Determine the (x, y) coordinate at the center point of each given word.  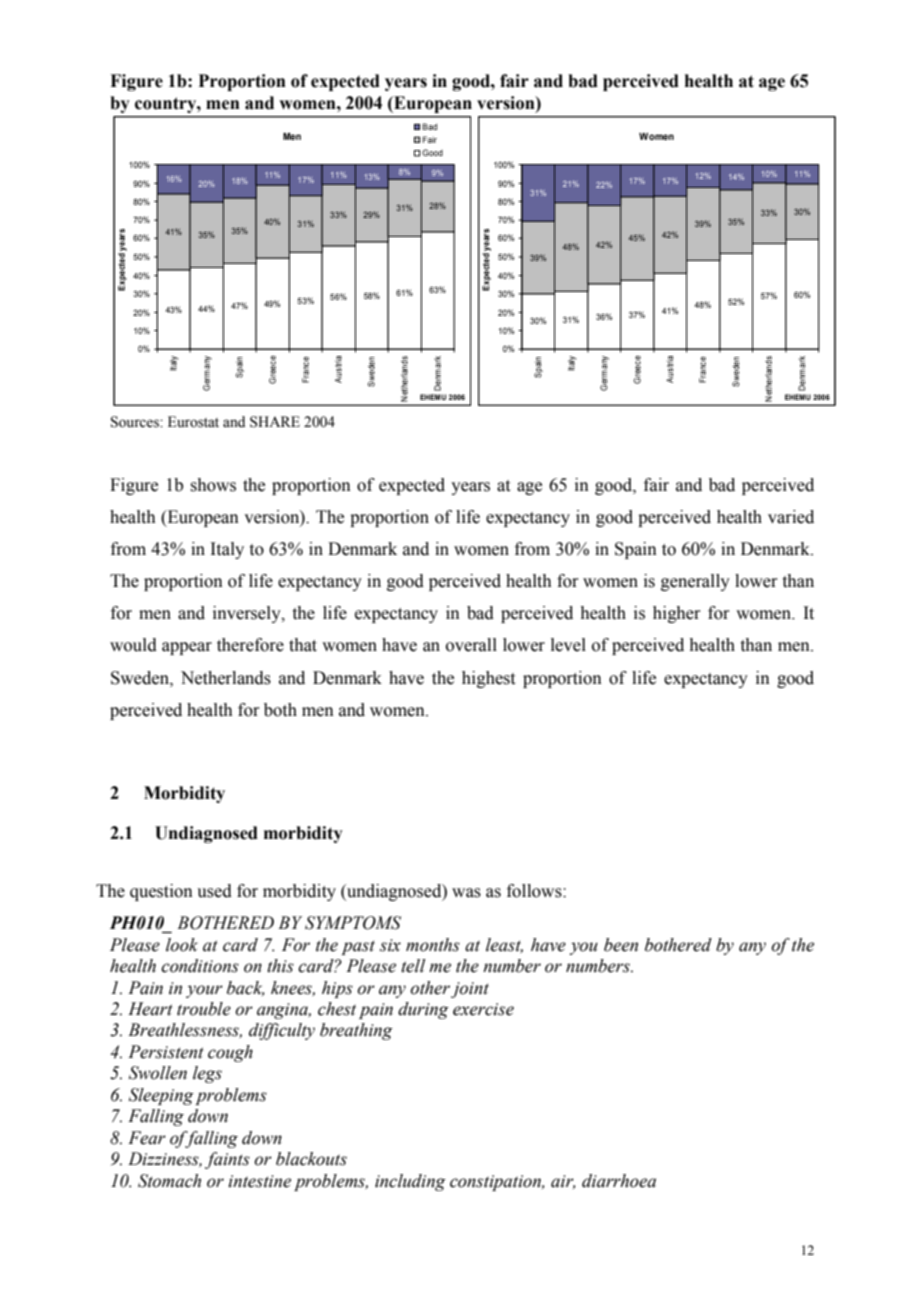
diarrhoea (619, 1181)
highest (488, 679)
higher (677, 614)
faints (227, 1160)
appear (187, 648)
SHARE (275, 422)
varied (791, 517)
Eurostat (193, 422)
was (466, 893)
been (621, 945)
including (410, 1182)
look (182, 945)
